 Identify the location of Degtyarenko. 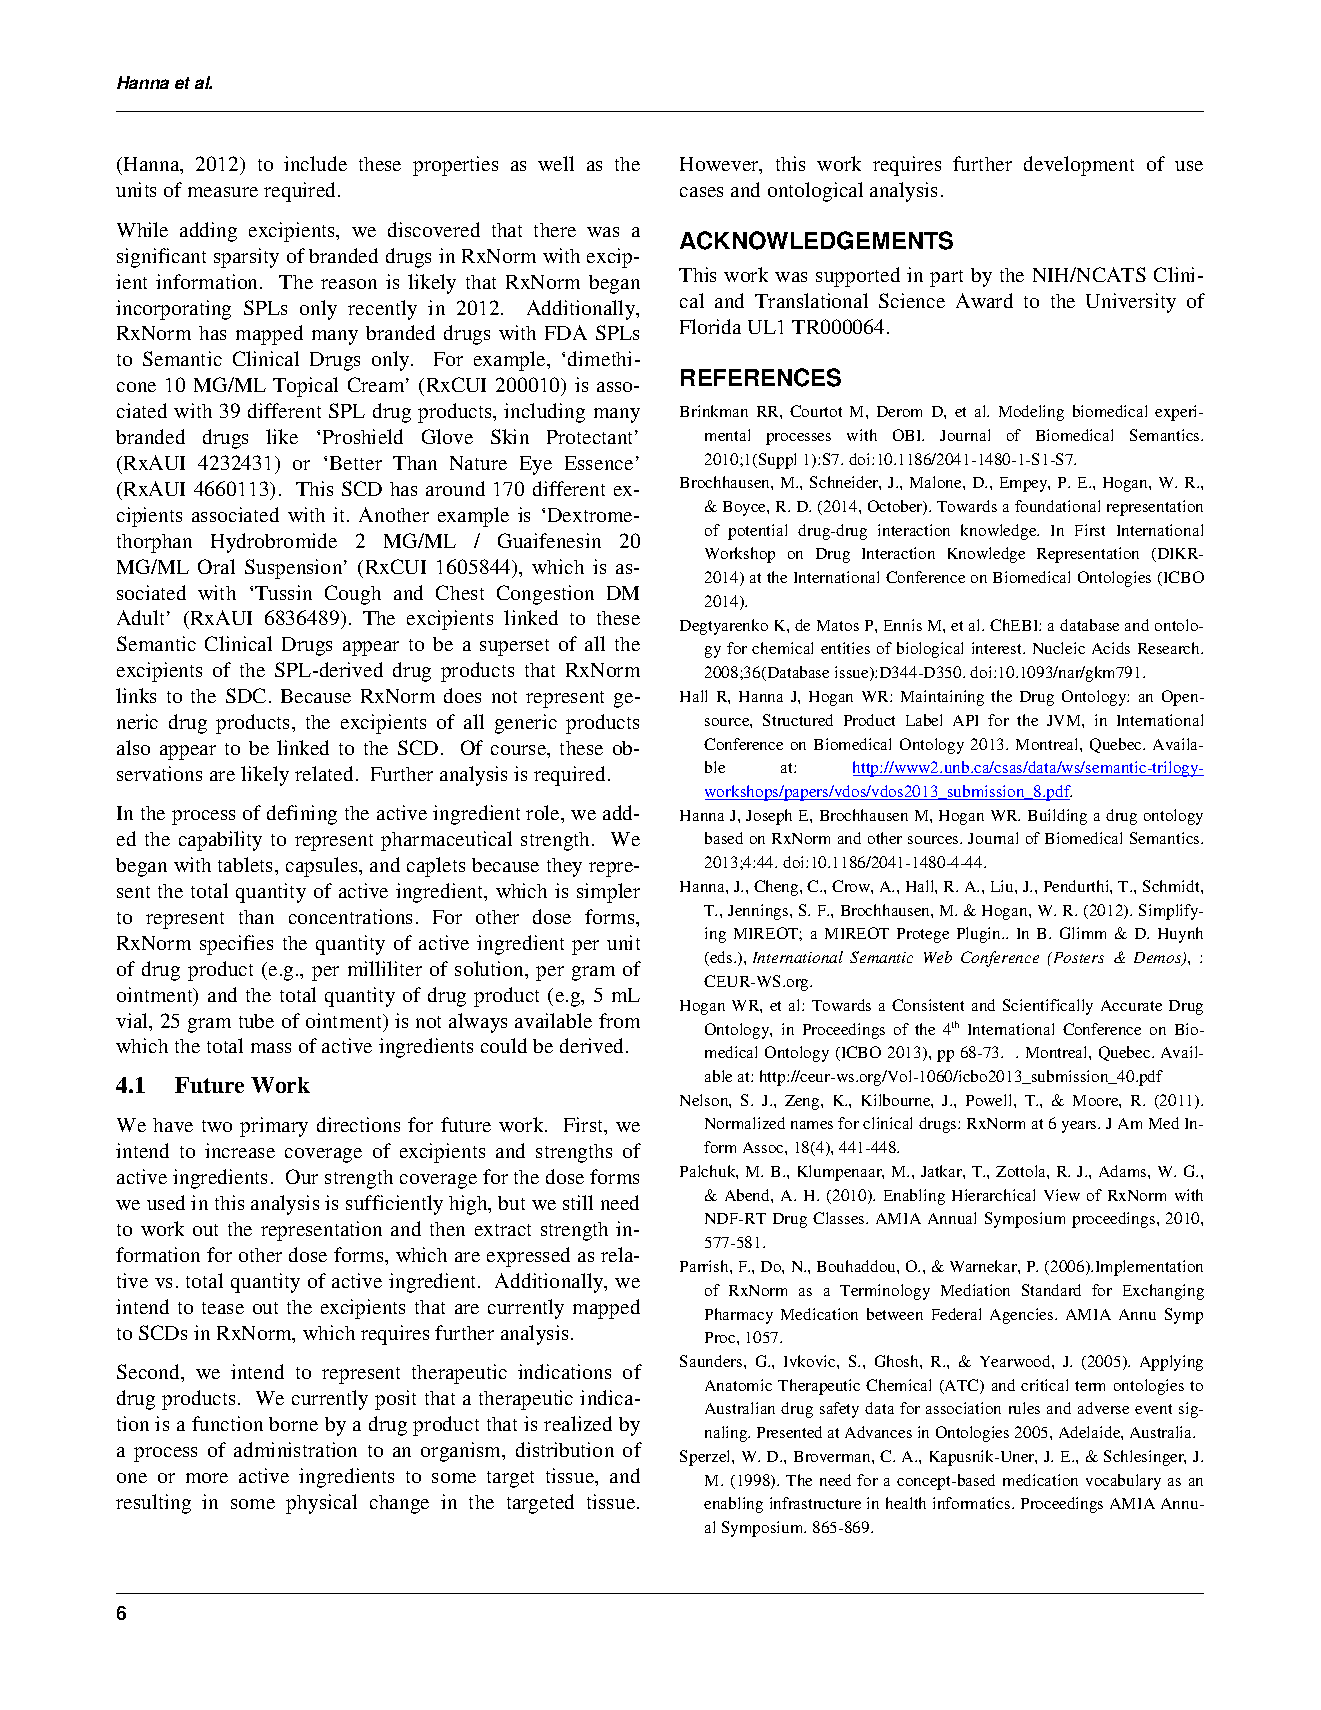
(724, 627).
